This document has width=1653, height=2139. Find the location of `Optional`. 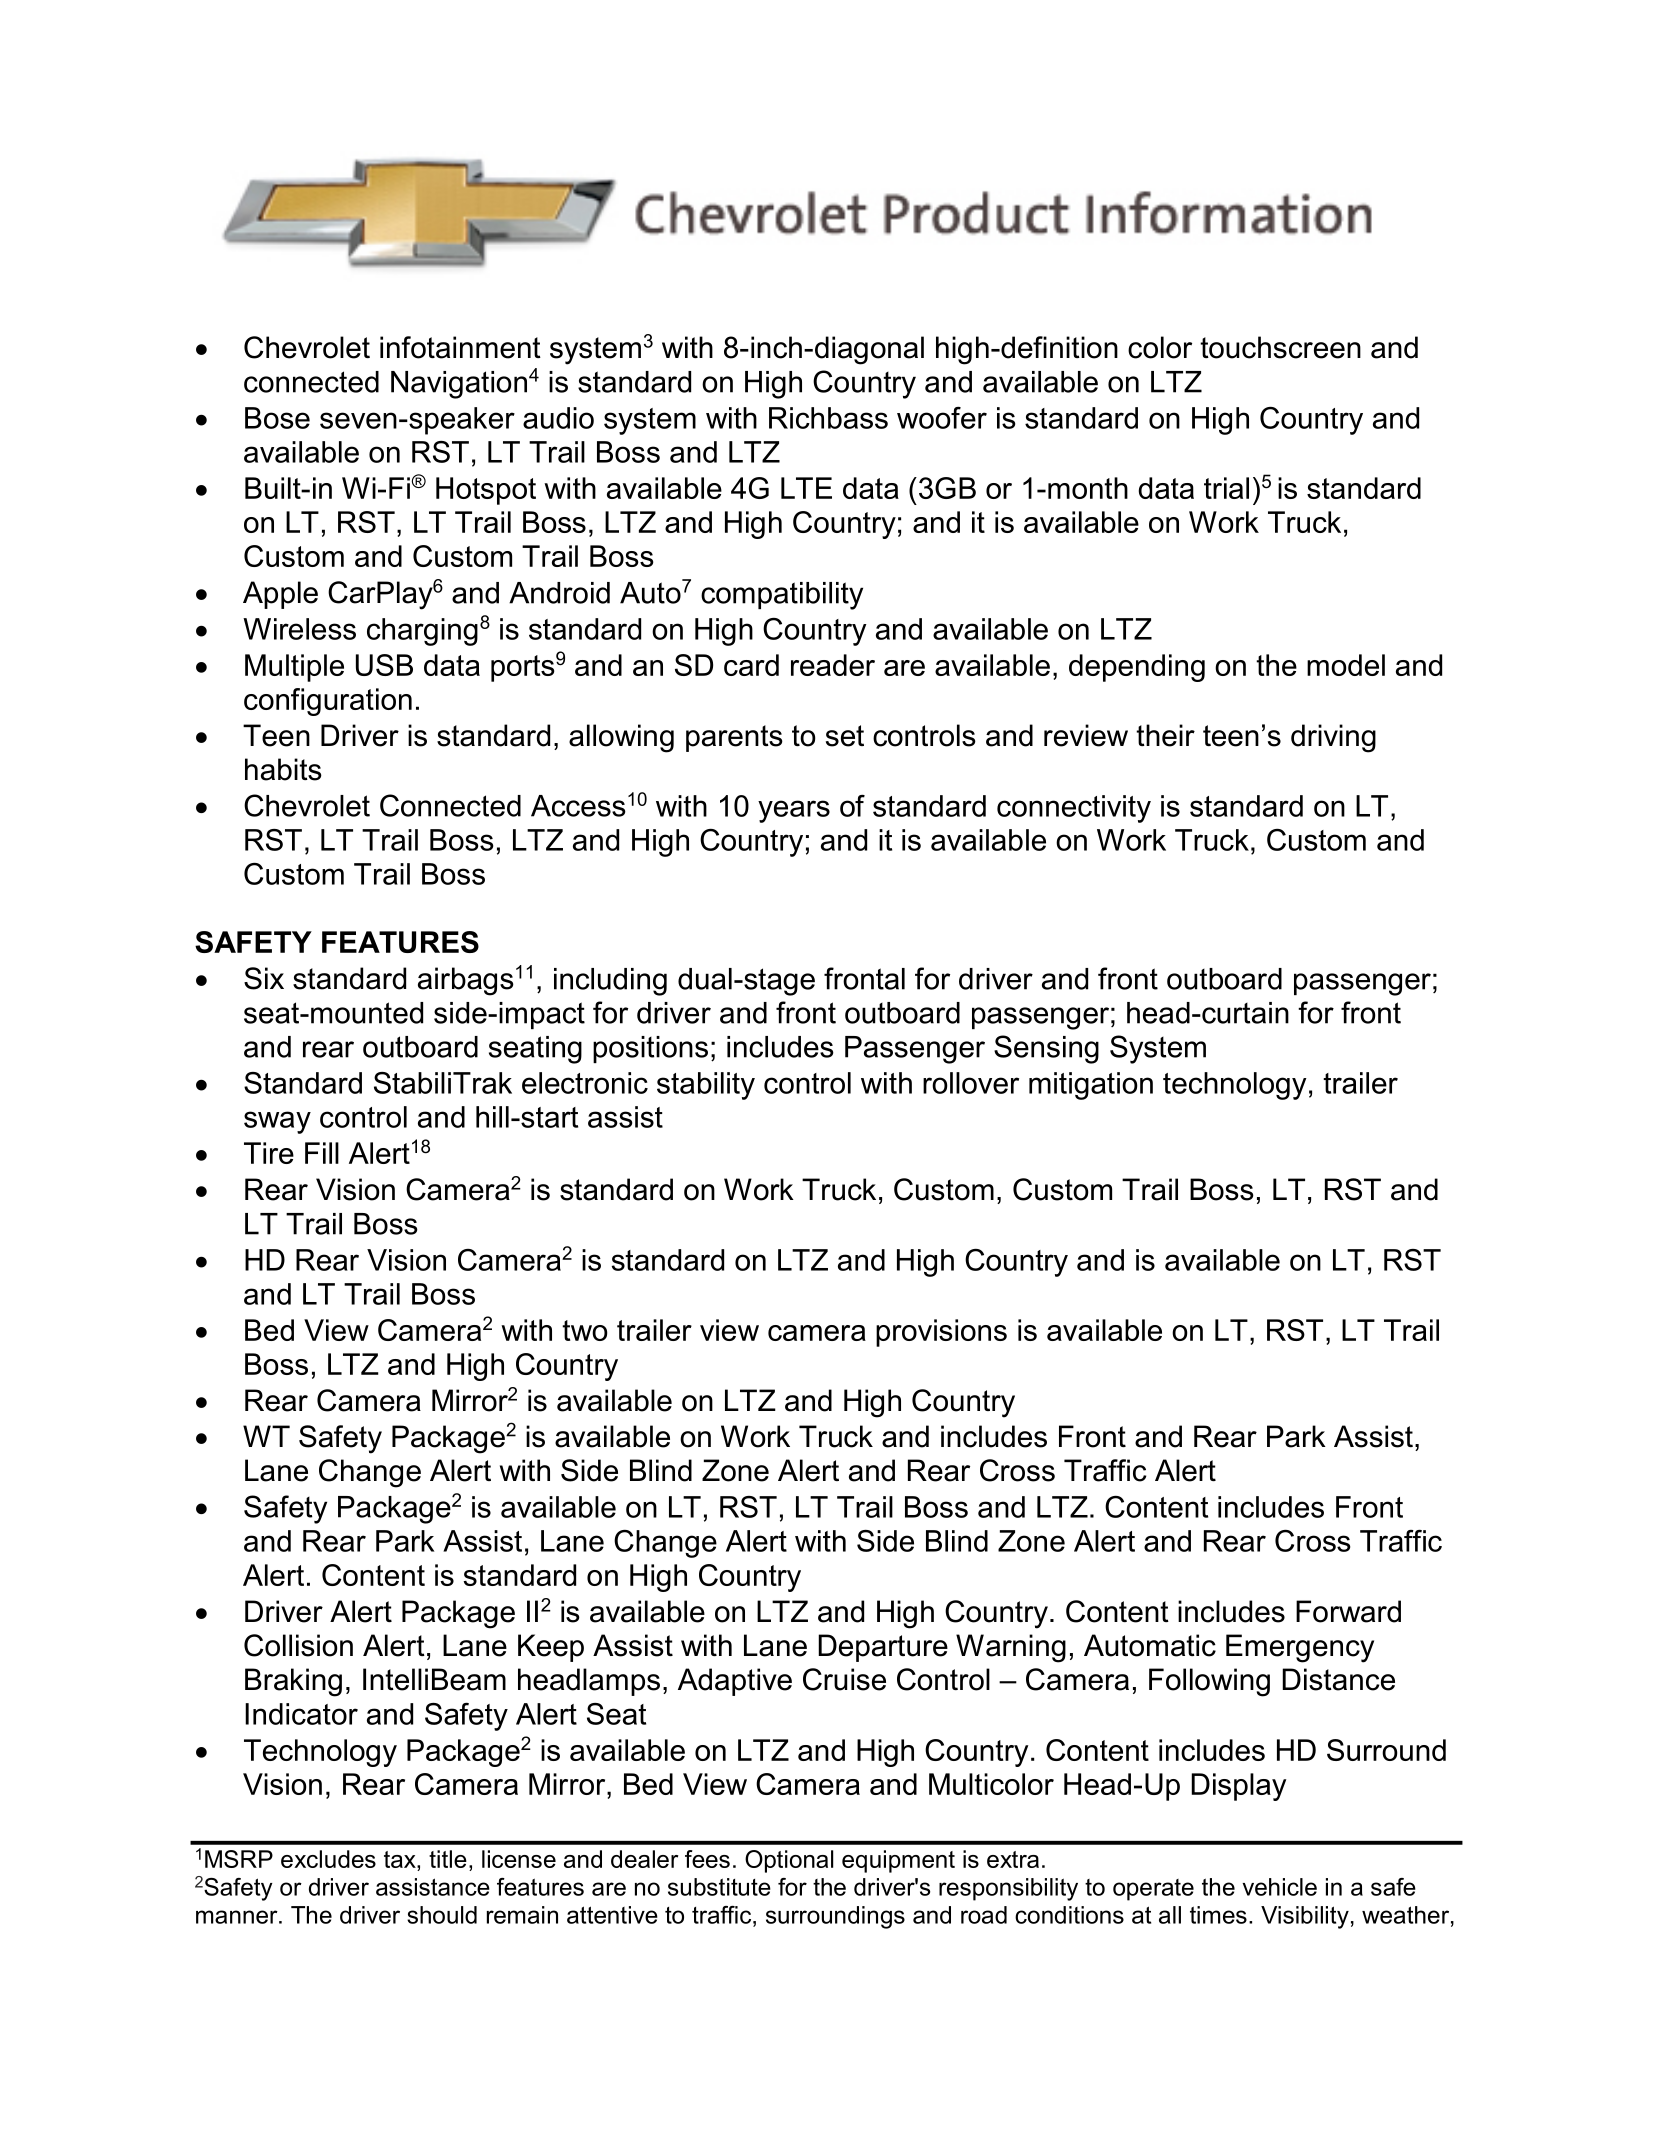

Optional is located at coordinates (789, 1861).
